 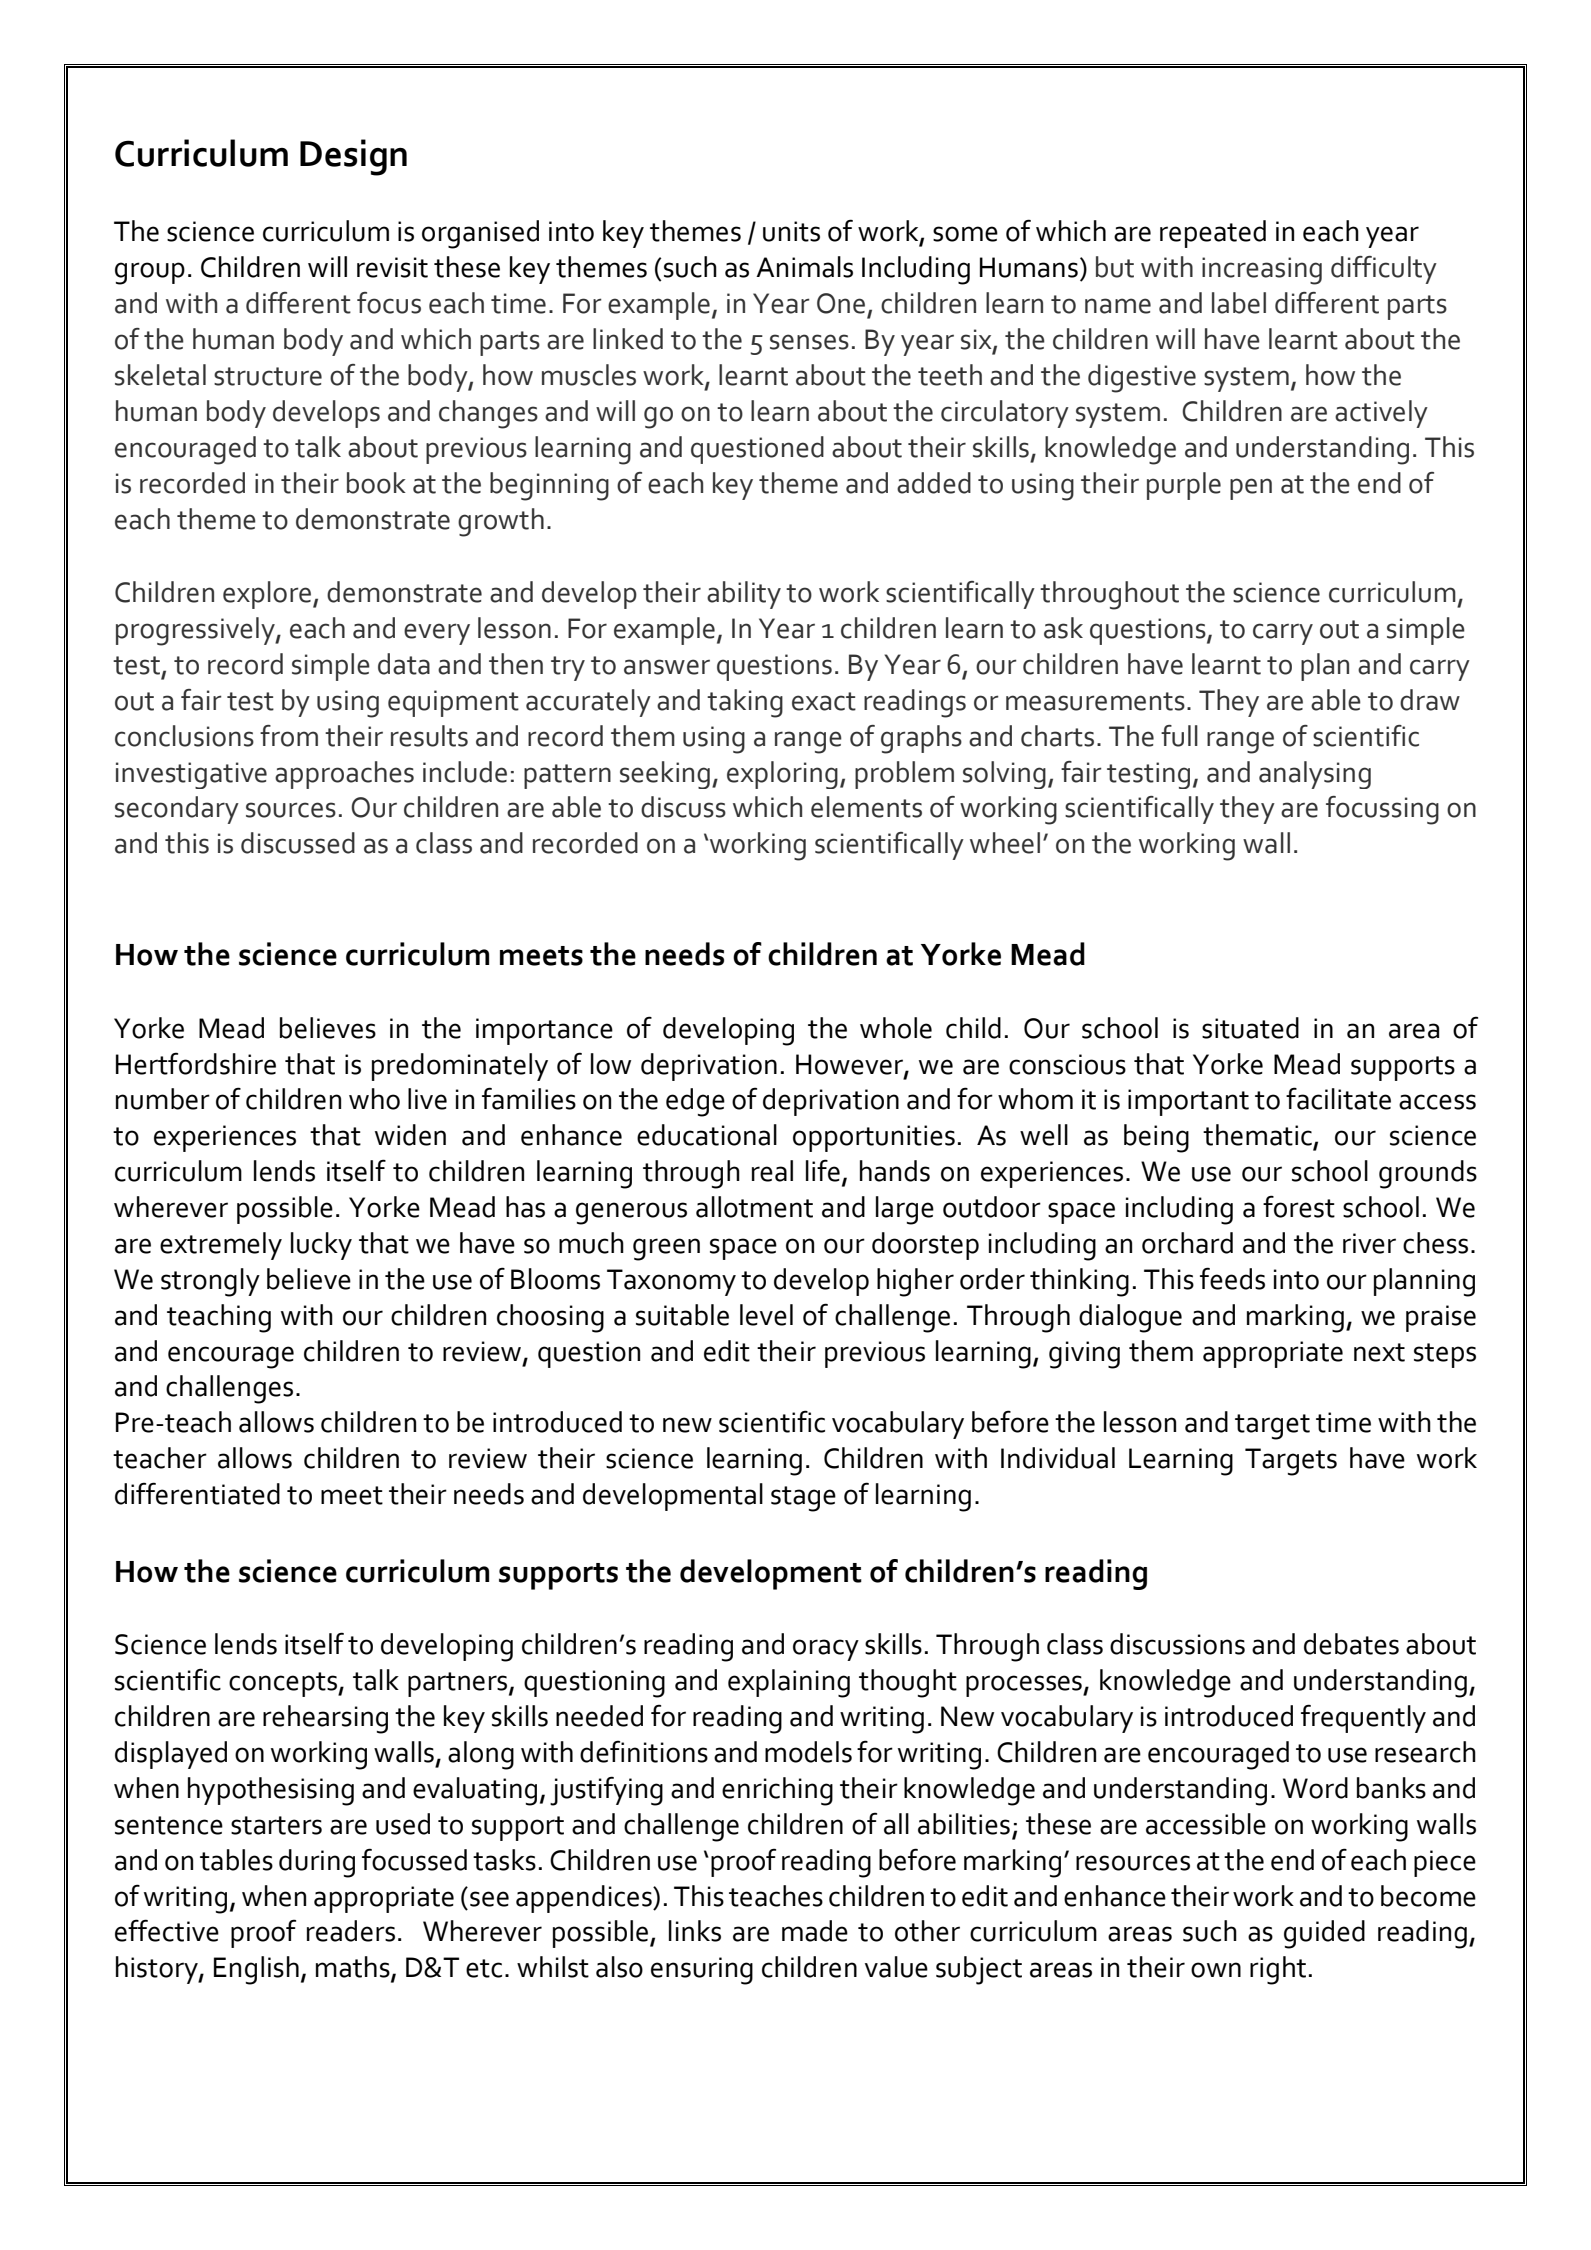 I want to click on made, so click(x=815, y=1931).
